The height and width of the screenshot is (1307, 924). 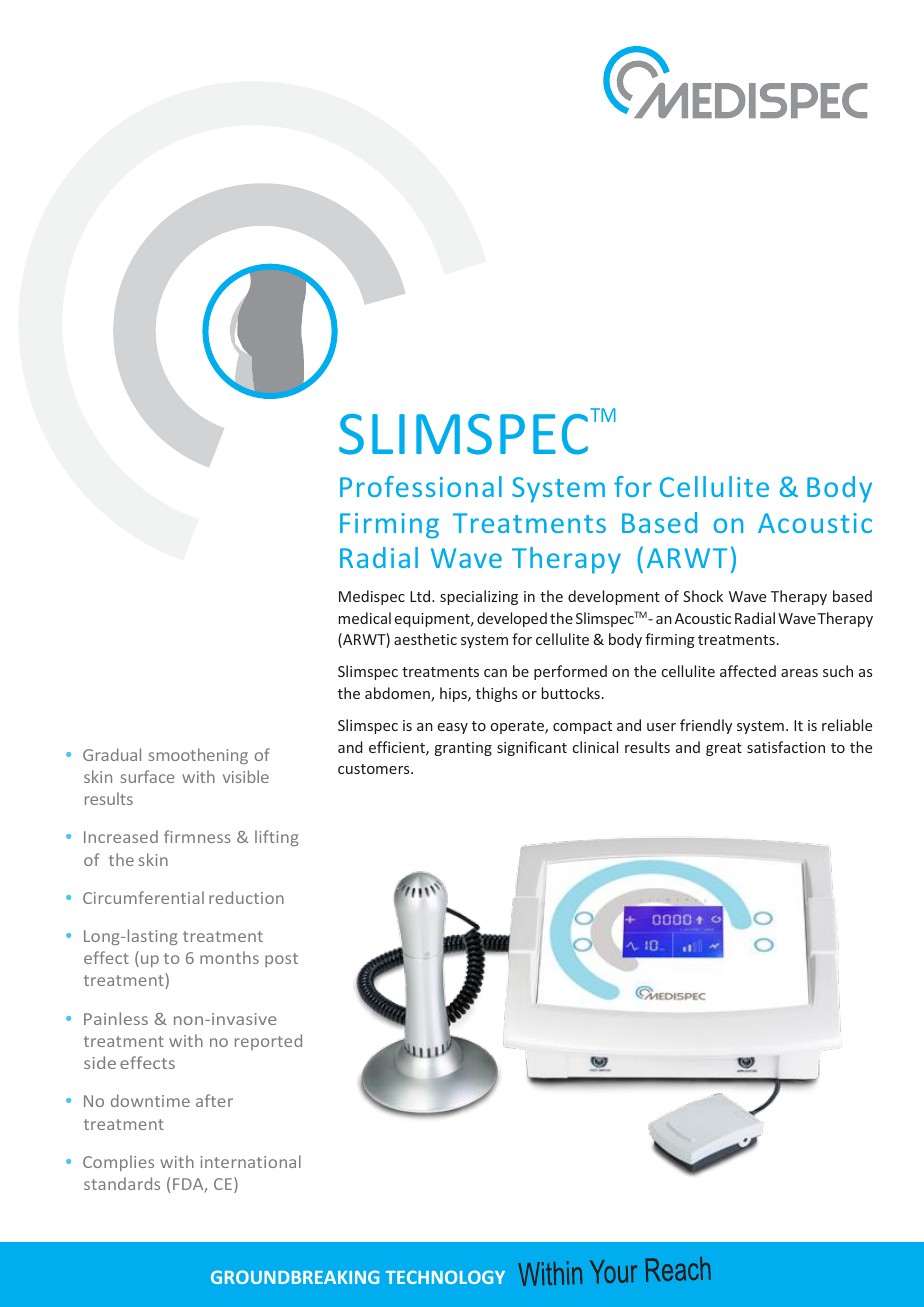 What do you see at coordinates (445, 1277) in the screenshot?
I see `TECHNOLOGY` at bounding box center [445, 1277].
